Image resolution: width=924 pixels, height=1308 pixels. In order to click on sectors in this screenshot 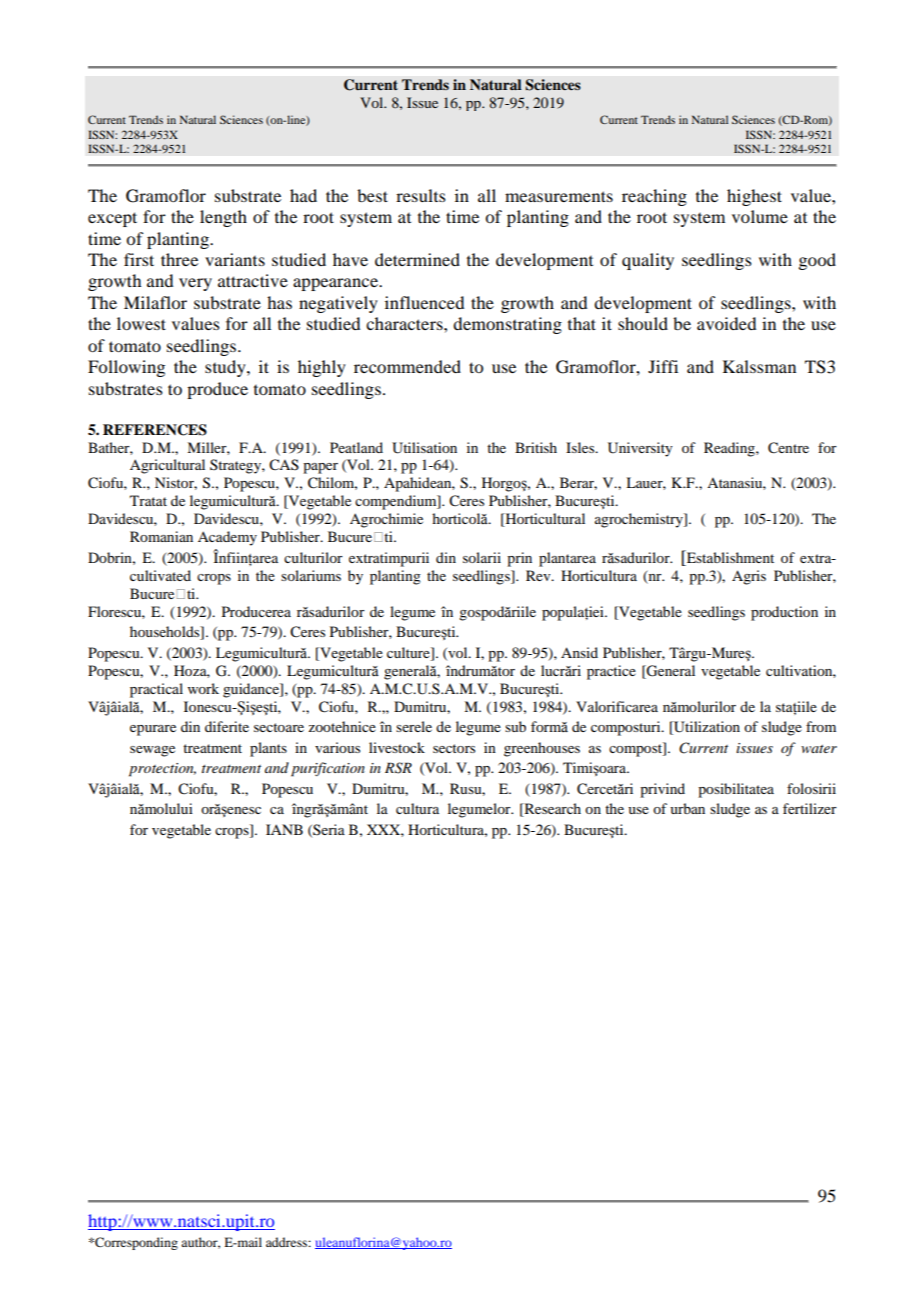, I will do `click(454, 748)`.
